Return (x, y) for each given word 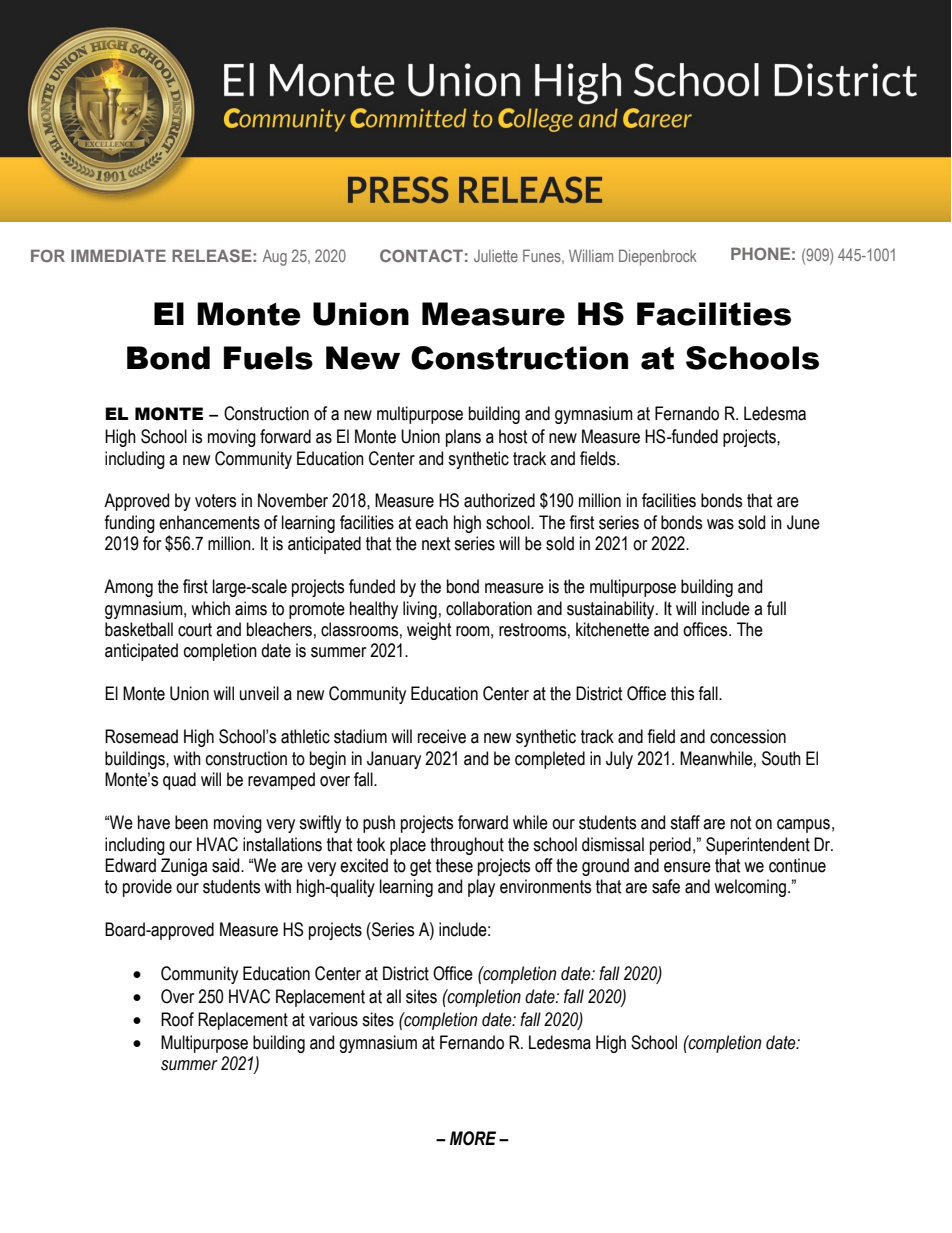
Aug (275, 257)
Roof (177, 1019)
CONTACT (421, 255)
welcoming (750, 888)
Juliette (496, 256)
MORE (473, 1138)
